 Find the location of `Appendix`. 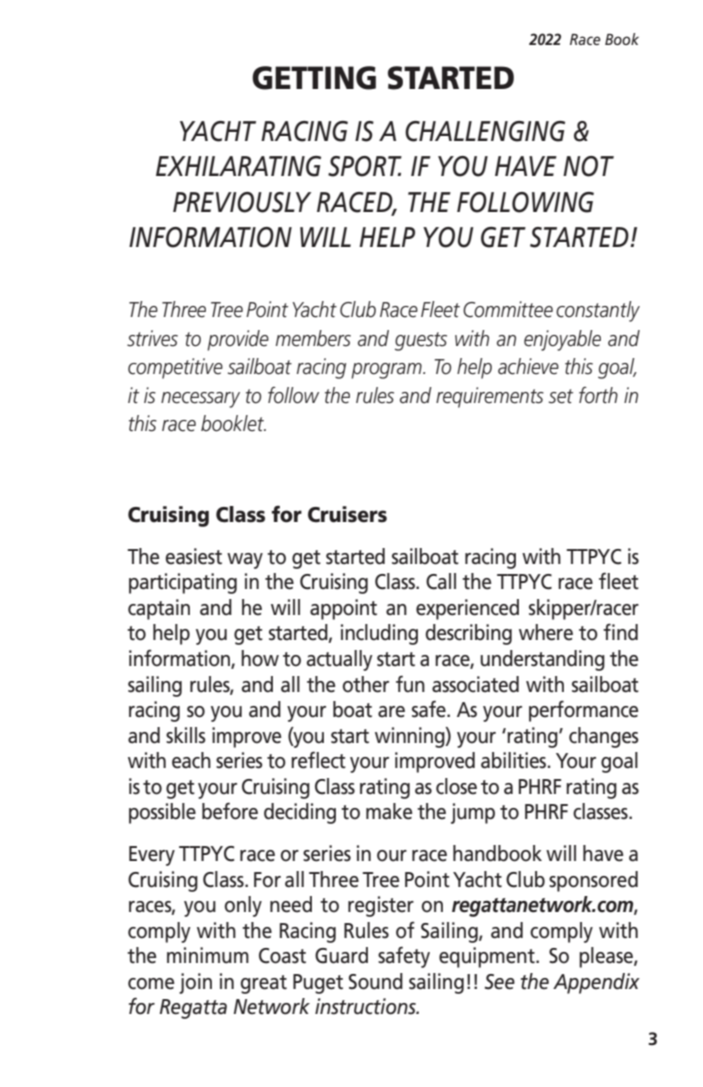

Appendix is located at coordinates (596, 983).
